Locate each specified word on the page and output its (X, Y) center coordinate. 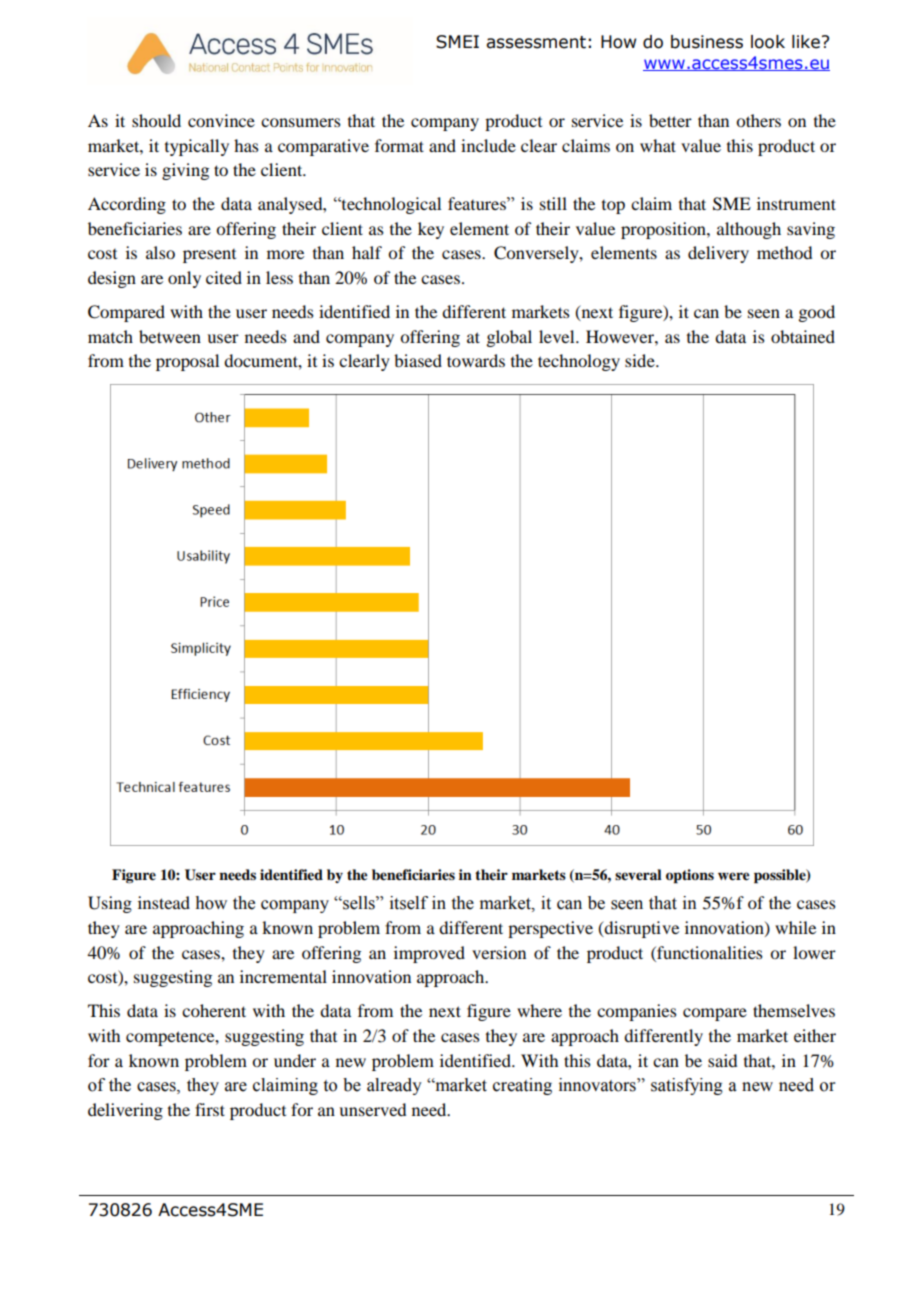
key (431, 230)
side (641, 360)
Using (110, 904)
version (499, 952)
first (210, 1109)
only (184, 279)
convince (221, 120)
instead (164, 902)
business (707, 42)
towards (476, 360)
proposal (187, 362)
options (690, 876)
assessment (536, 42)
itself (409, 903)
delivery (718, 254)
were (734, 876)
